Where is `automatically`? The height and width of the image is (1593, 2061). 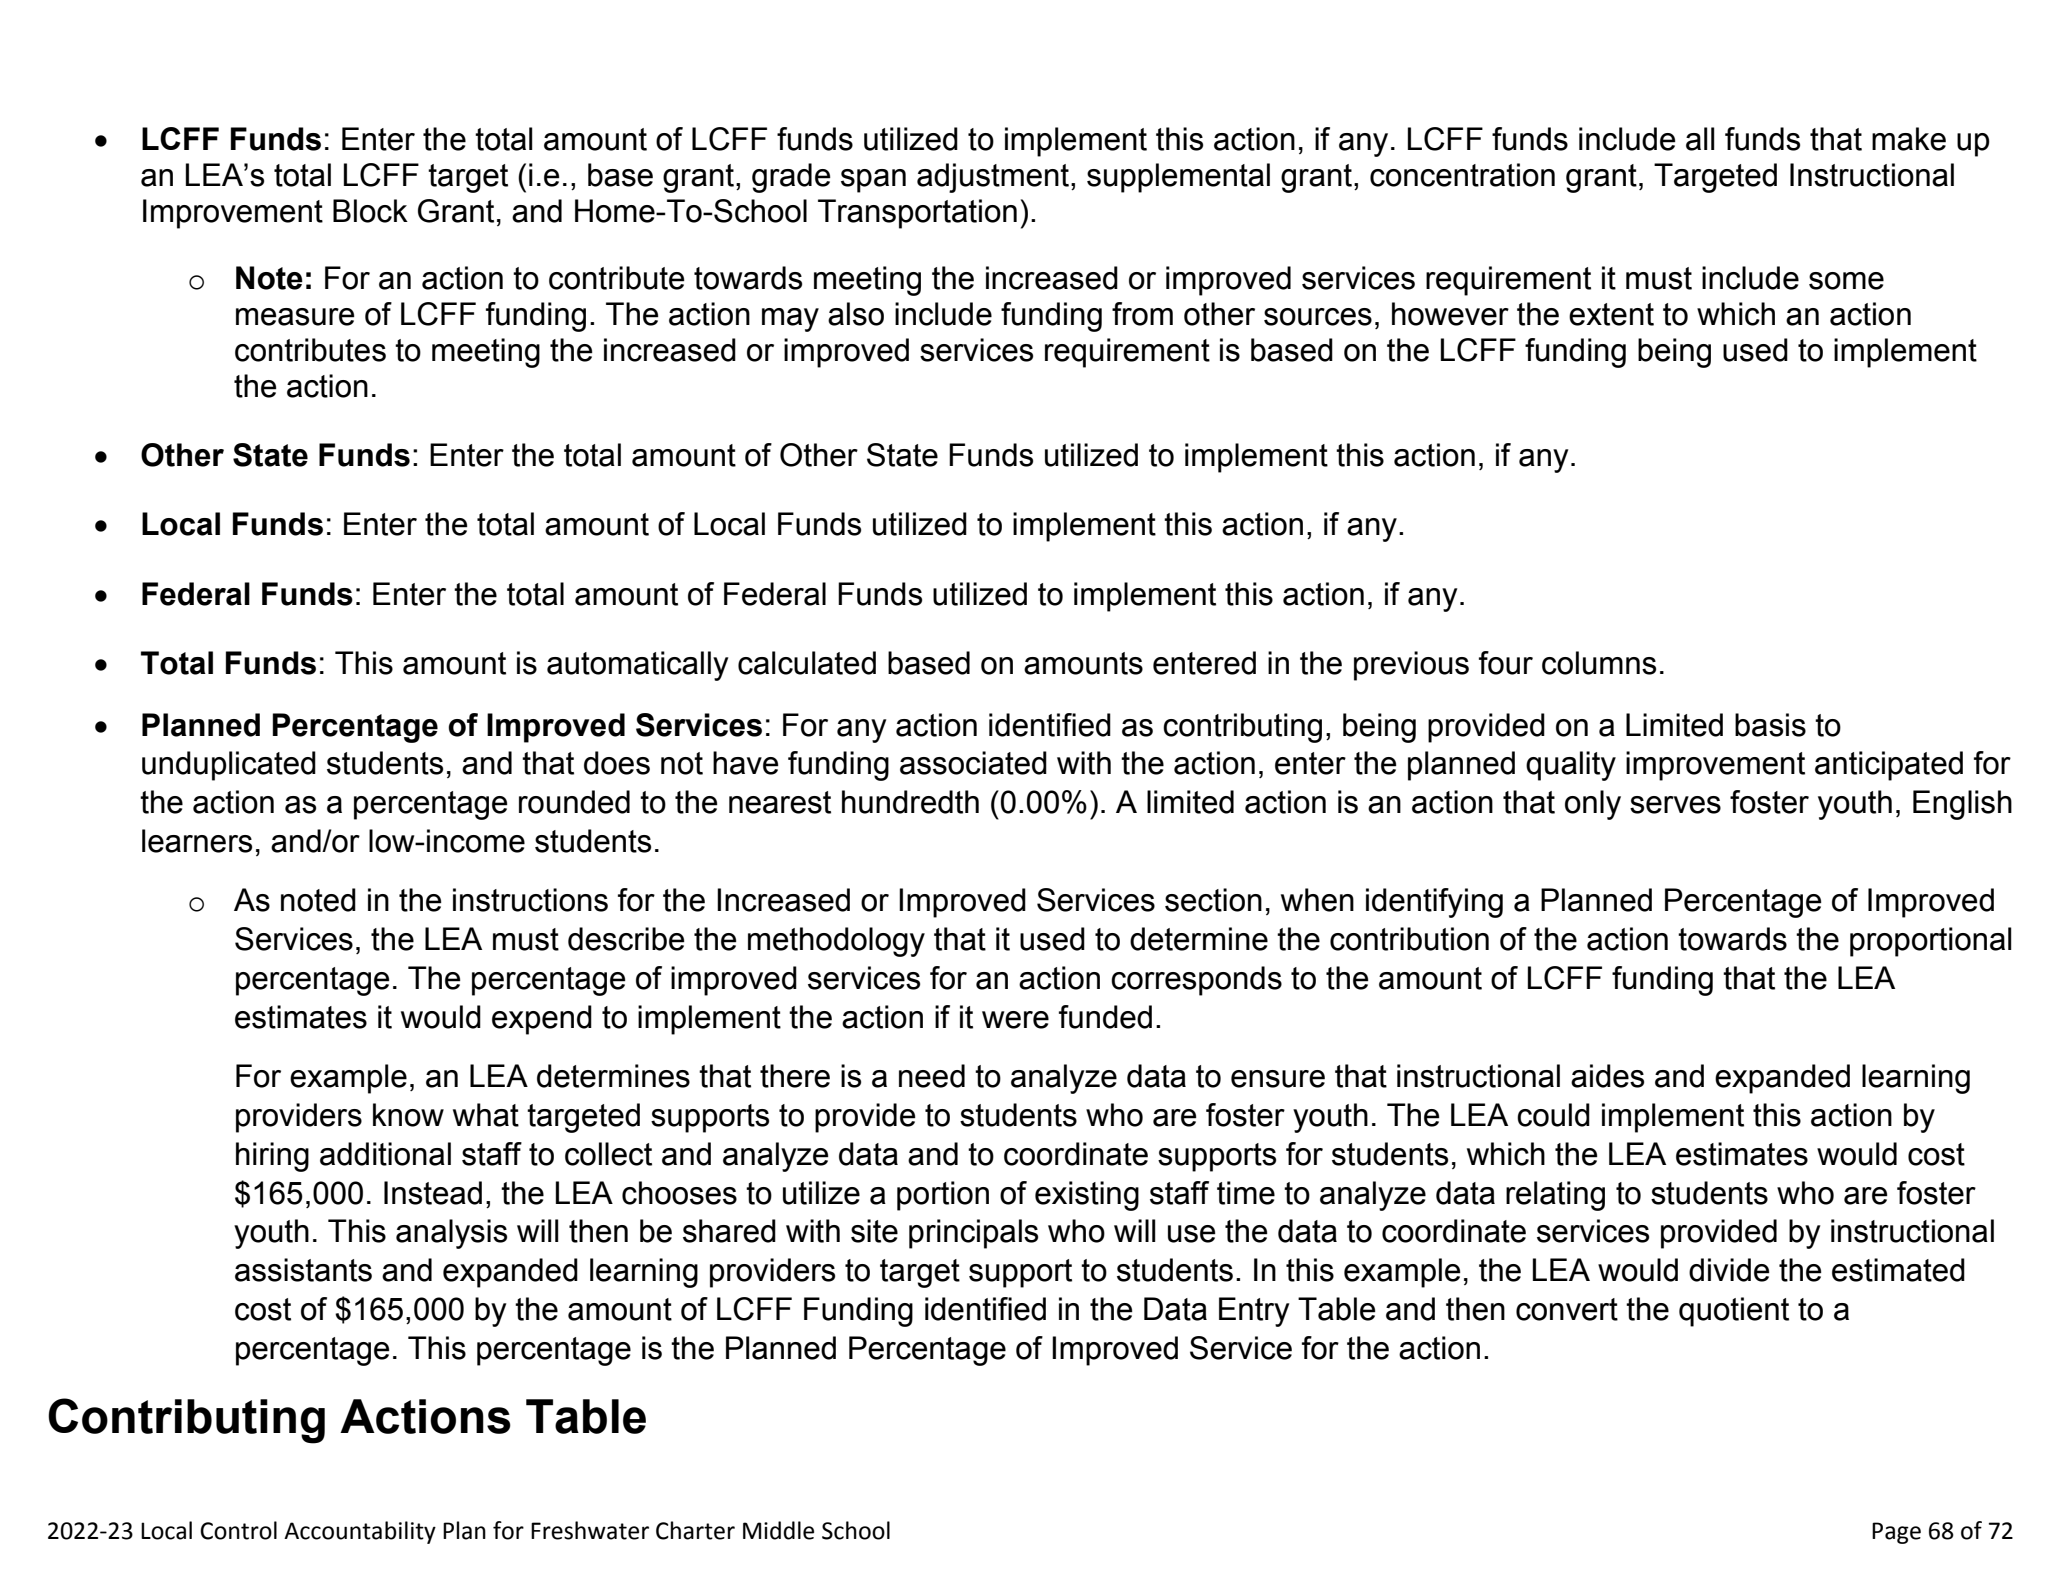 automatically is located at coordinates (637, 666).
